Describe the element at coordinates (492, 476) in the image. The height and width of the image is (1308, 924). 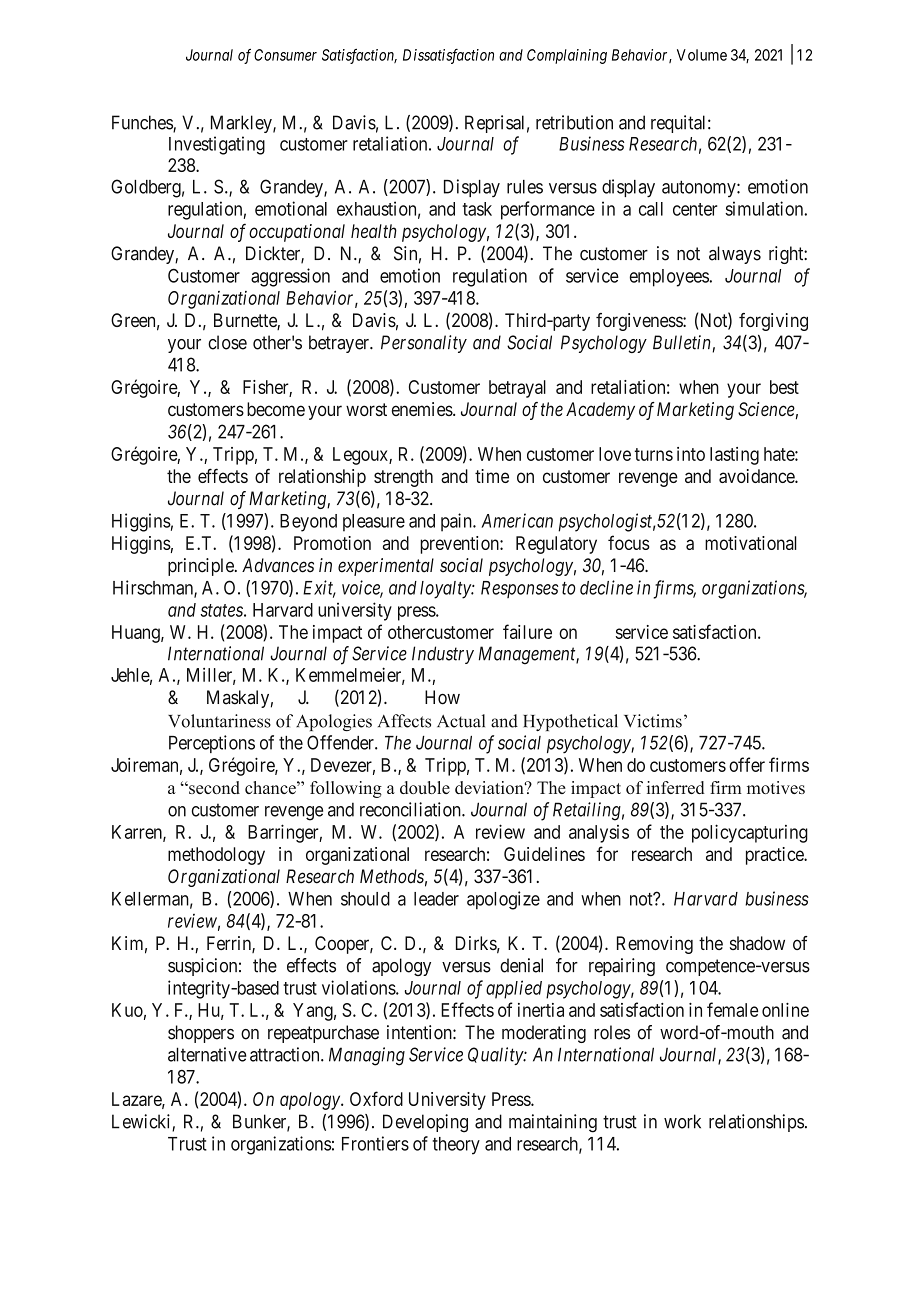
I see `time` at that location.
